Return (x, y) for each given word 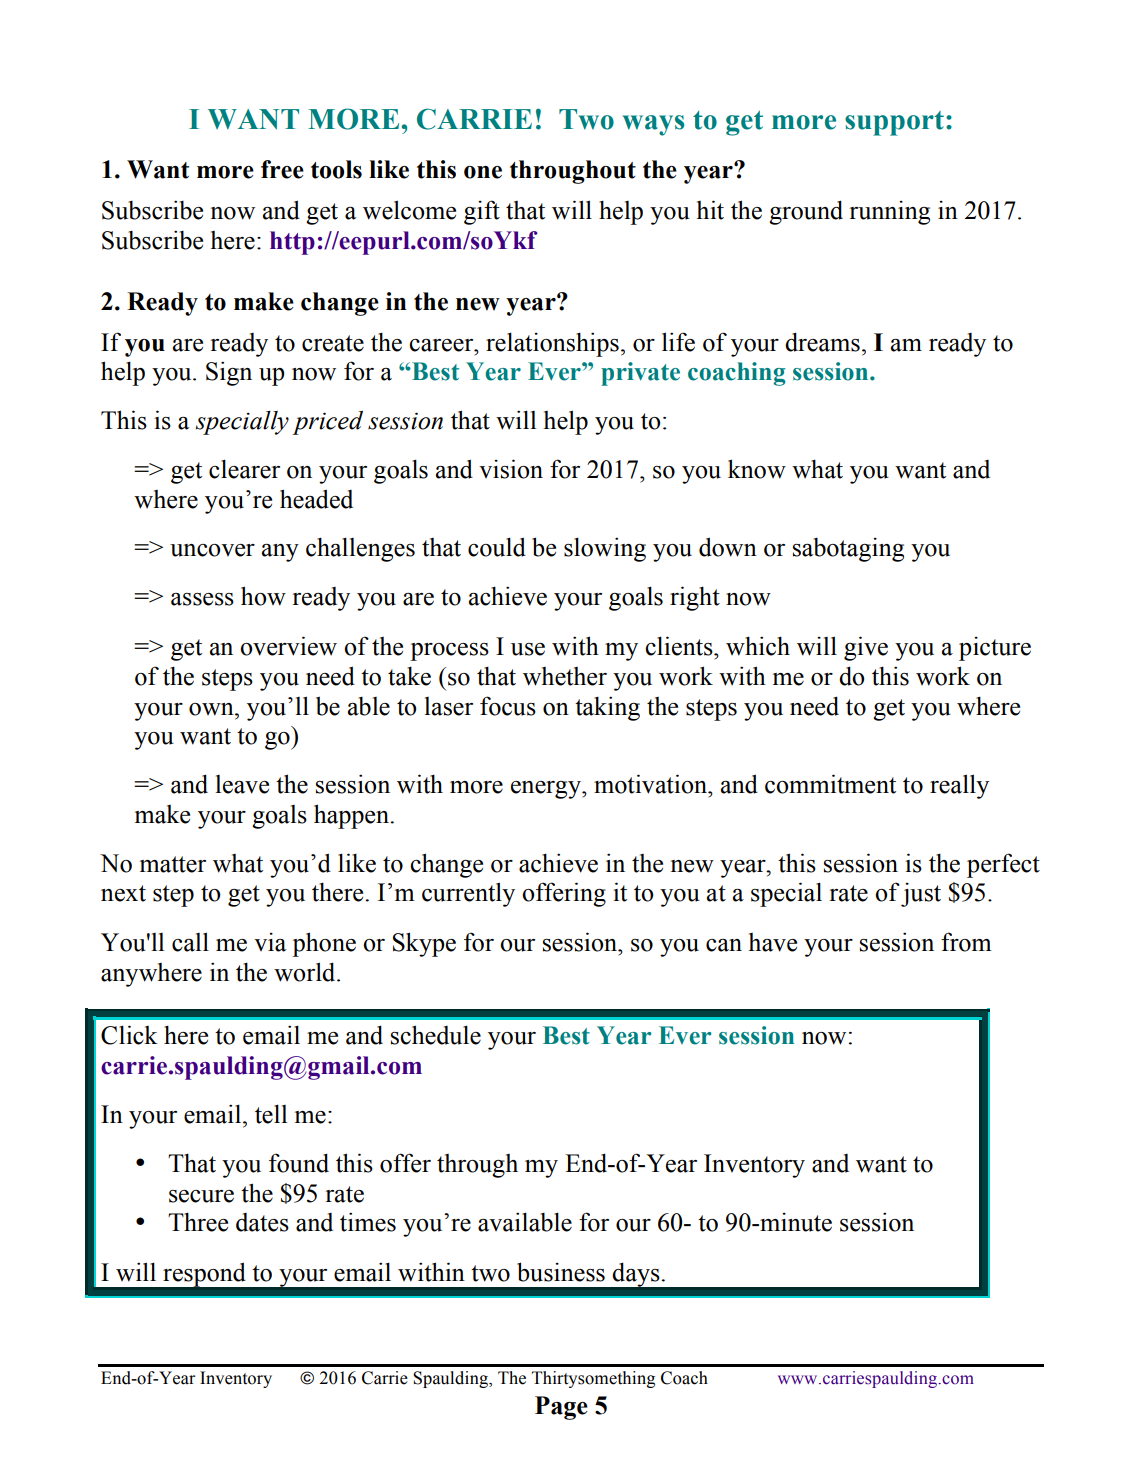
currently (468, 894)
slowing (605, 549)
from (966, 942)
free (282, 169)
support (894, 123)
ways (653, 125)
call (190, 942)
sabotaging (848, 550)
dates (262, 1222)
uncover (212, 550)
